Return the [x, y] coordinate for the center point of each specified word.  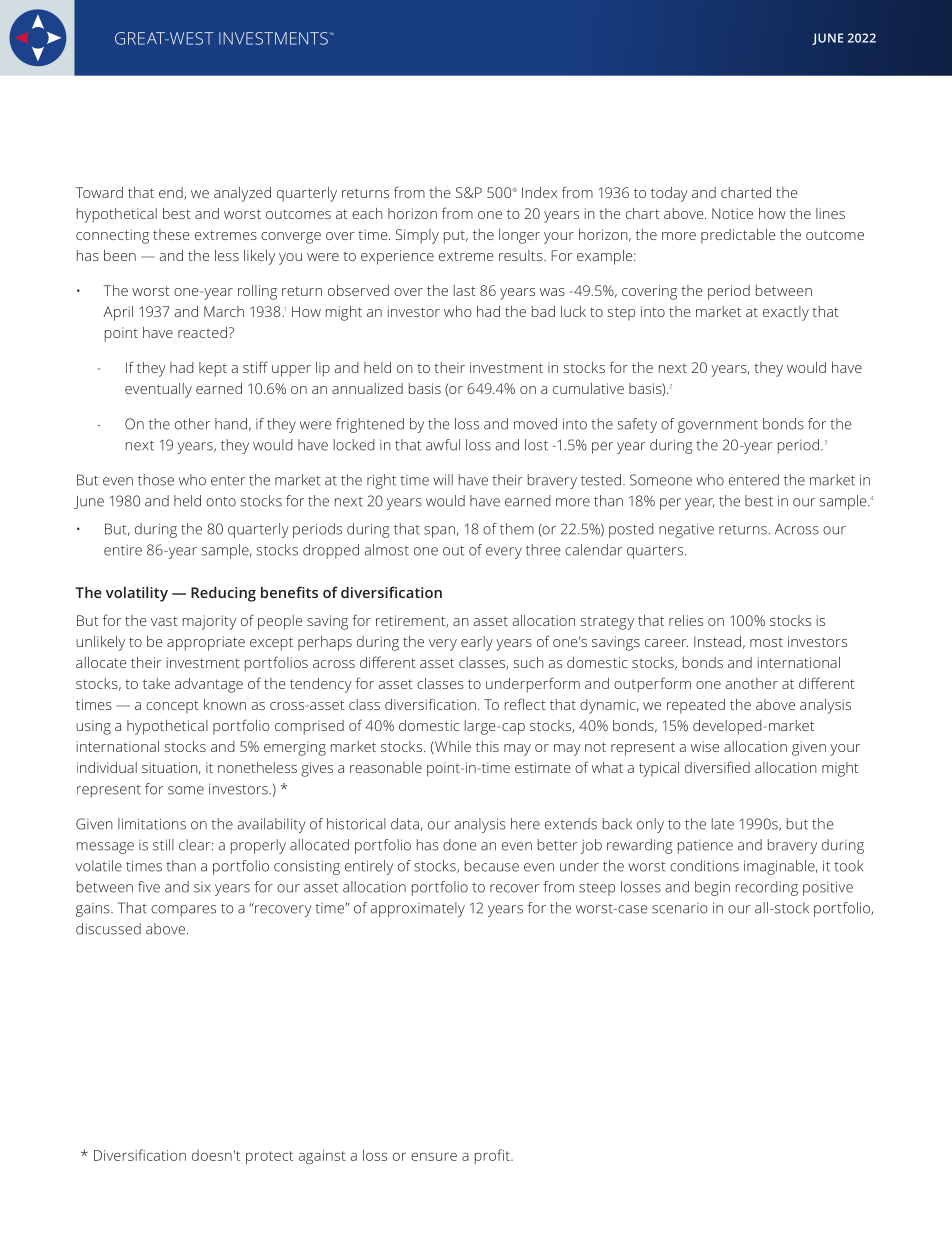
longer [519, 236]
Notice [732, 213]
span [439, 532]
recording [767, 888]
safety [637, 425]
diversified [717, 767]
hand [231, 424]
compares [183, 911]
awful [443, 445]
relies [686, 620]
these [171, 234]
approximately [417, 909]
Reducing [223, 594]
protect [269, 1158]
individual [107, 767]
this [487, 746]
